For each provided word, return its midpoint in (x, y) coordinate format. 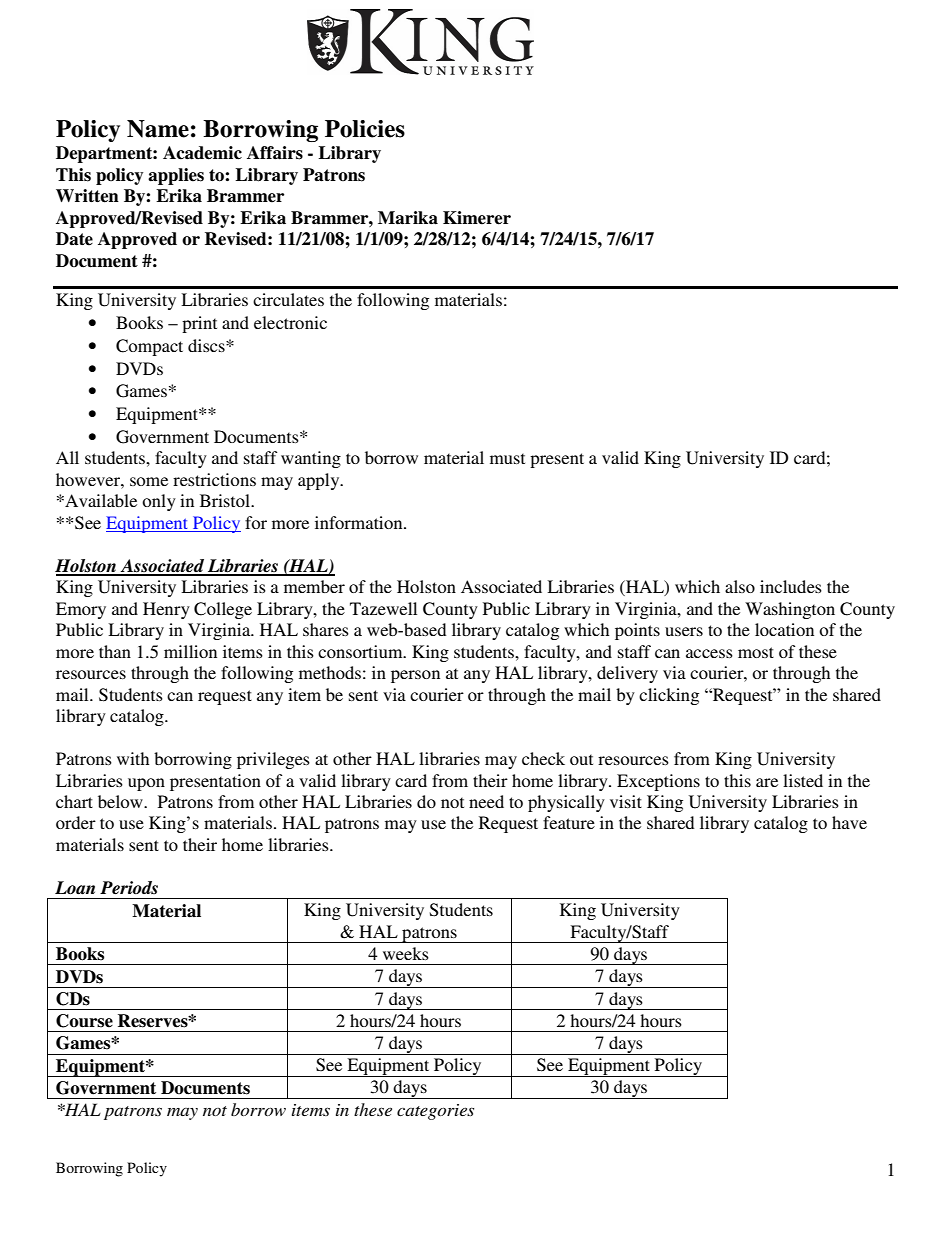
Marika (408, 218)
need (486, 801)
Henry (166, 610)
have (849, 822)
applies (176, 176)
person (415, 676)
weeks (406, 953)
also (740, 586)
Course (84, 1021)
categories (435, 1112)
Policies (365, 129)
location (784, 629)
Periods (129, 888)
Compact (149, 347)
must (507, 458)
